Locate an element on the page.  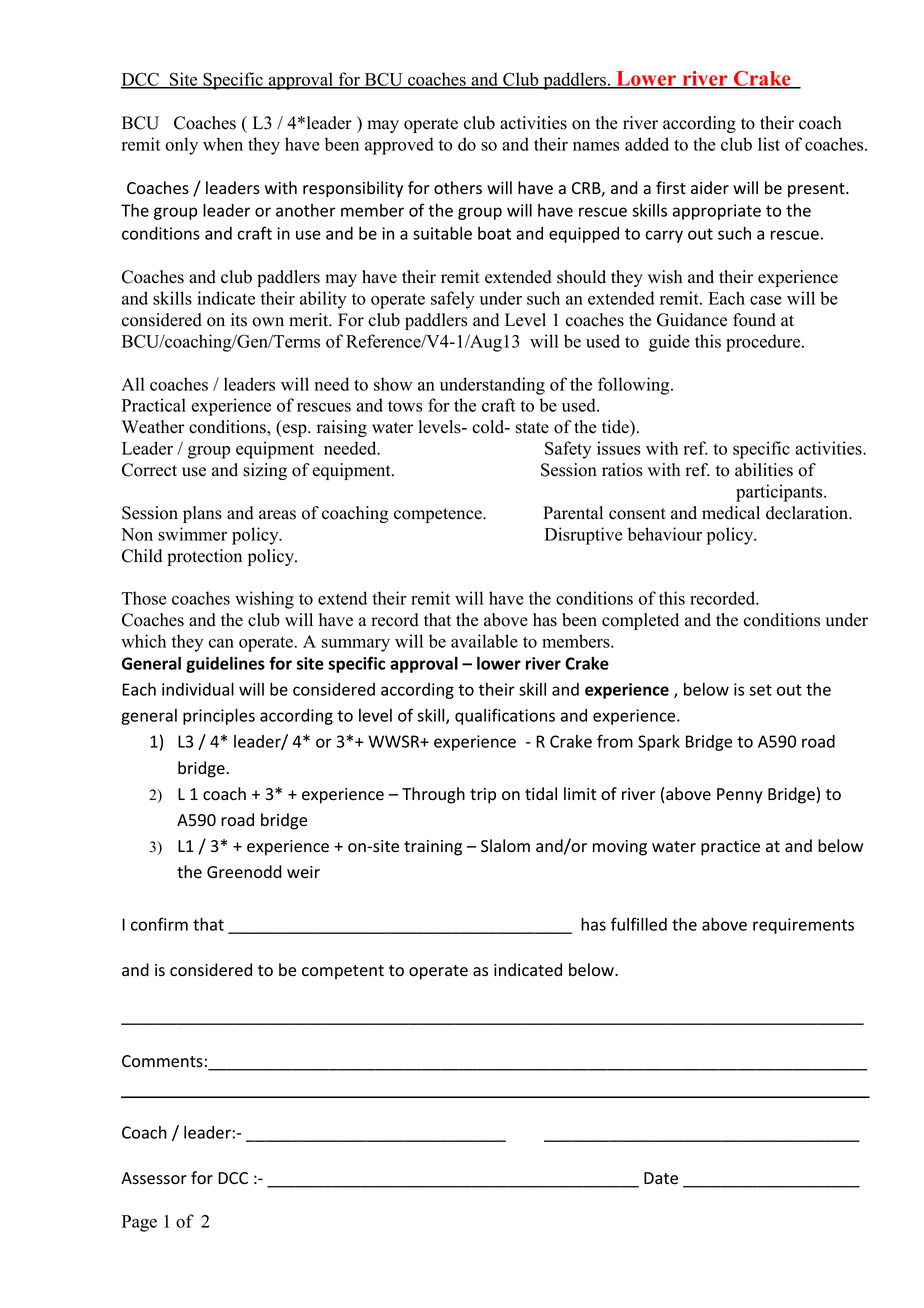
when is located at coordinates (223, 144).
